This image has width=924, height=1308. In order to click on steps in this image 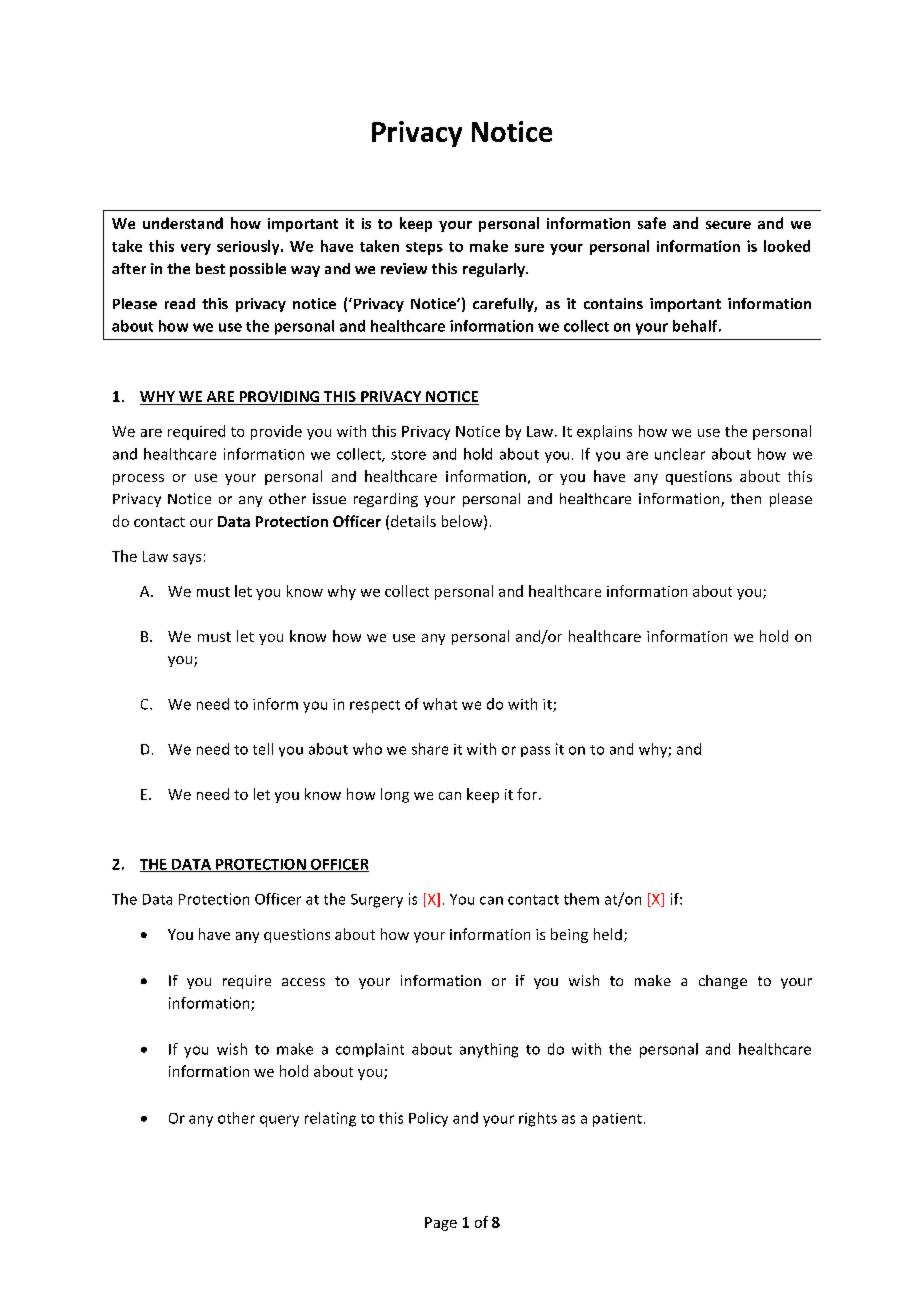, I will do `click(424, 248)`.
